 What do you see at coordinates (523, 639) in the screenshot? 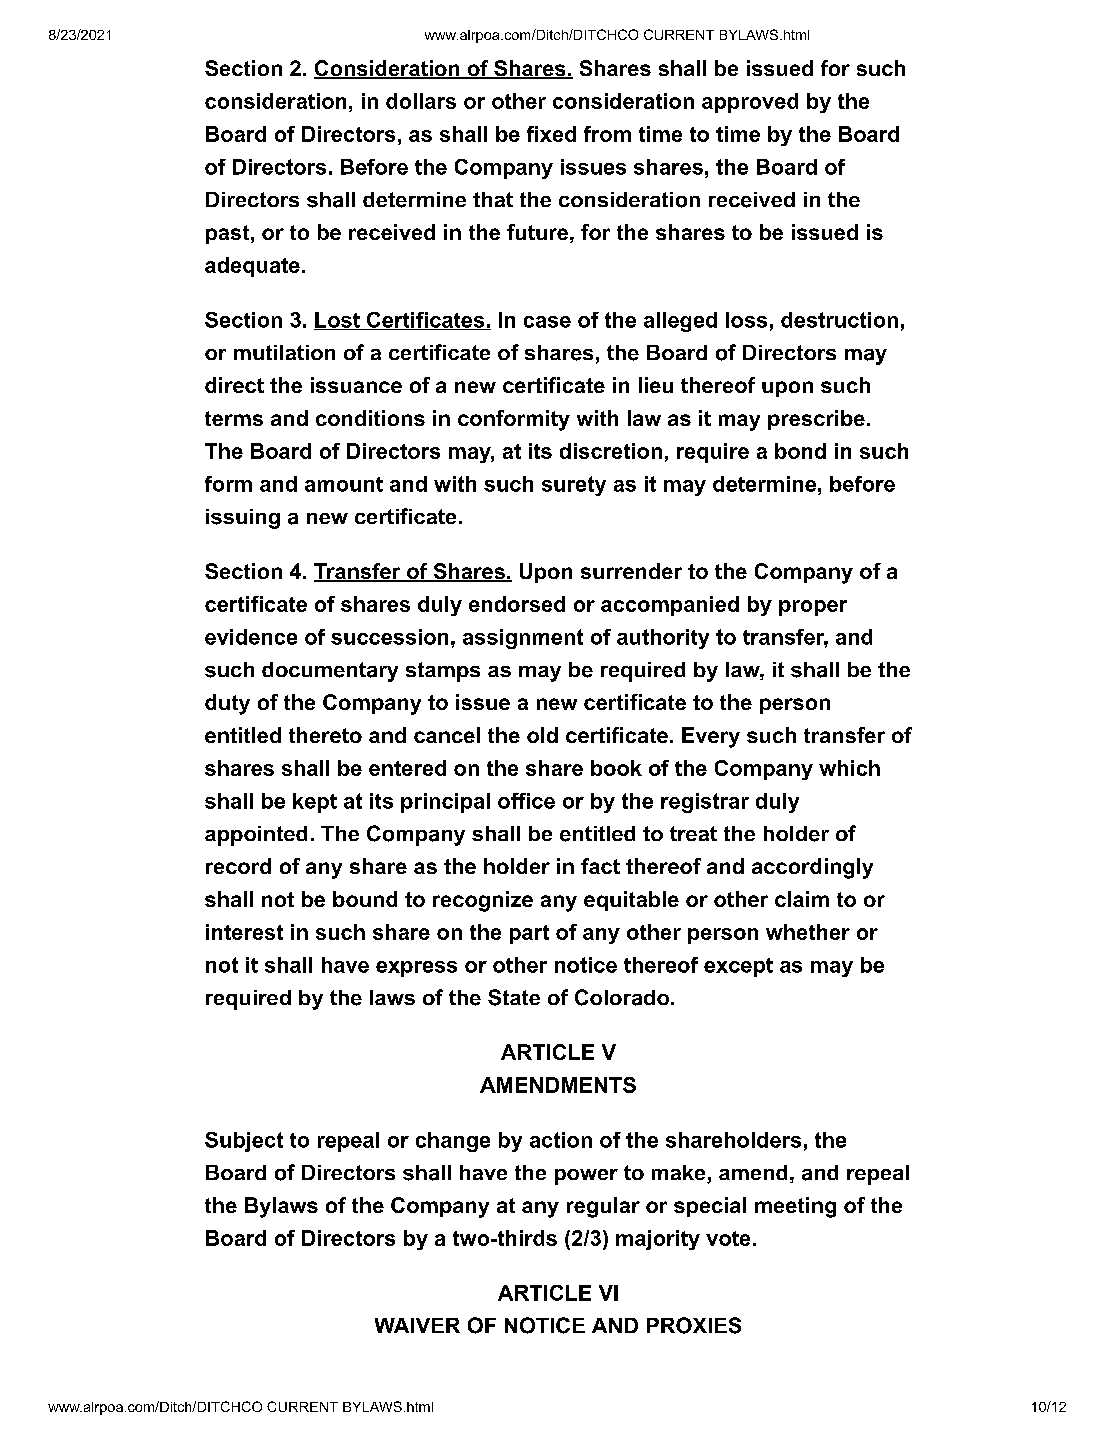
I see `assignment` at bounding box center [523, 639].
